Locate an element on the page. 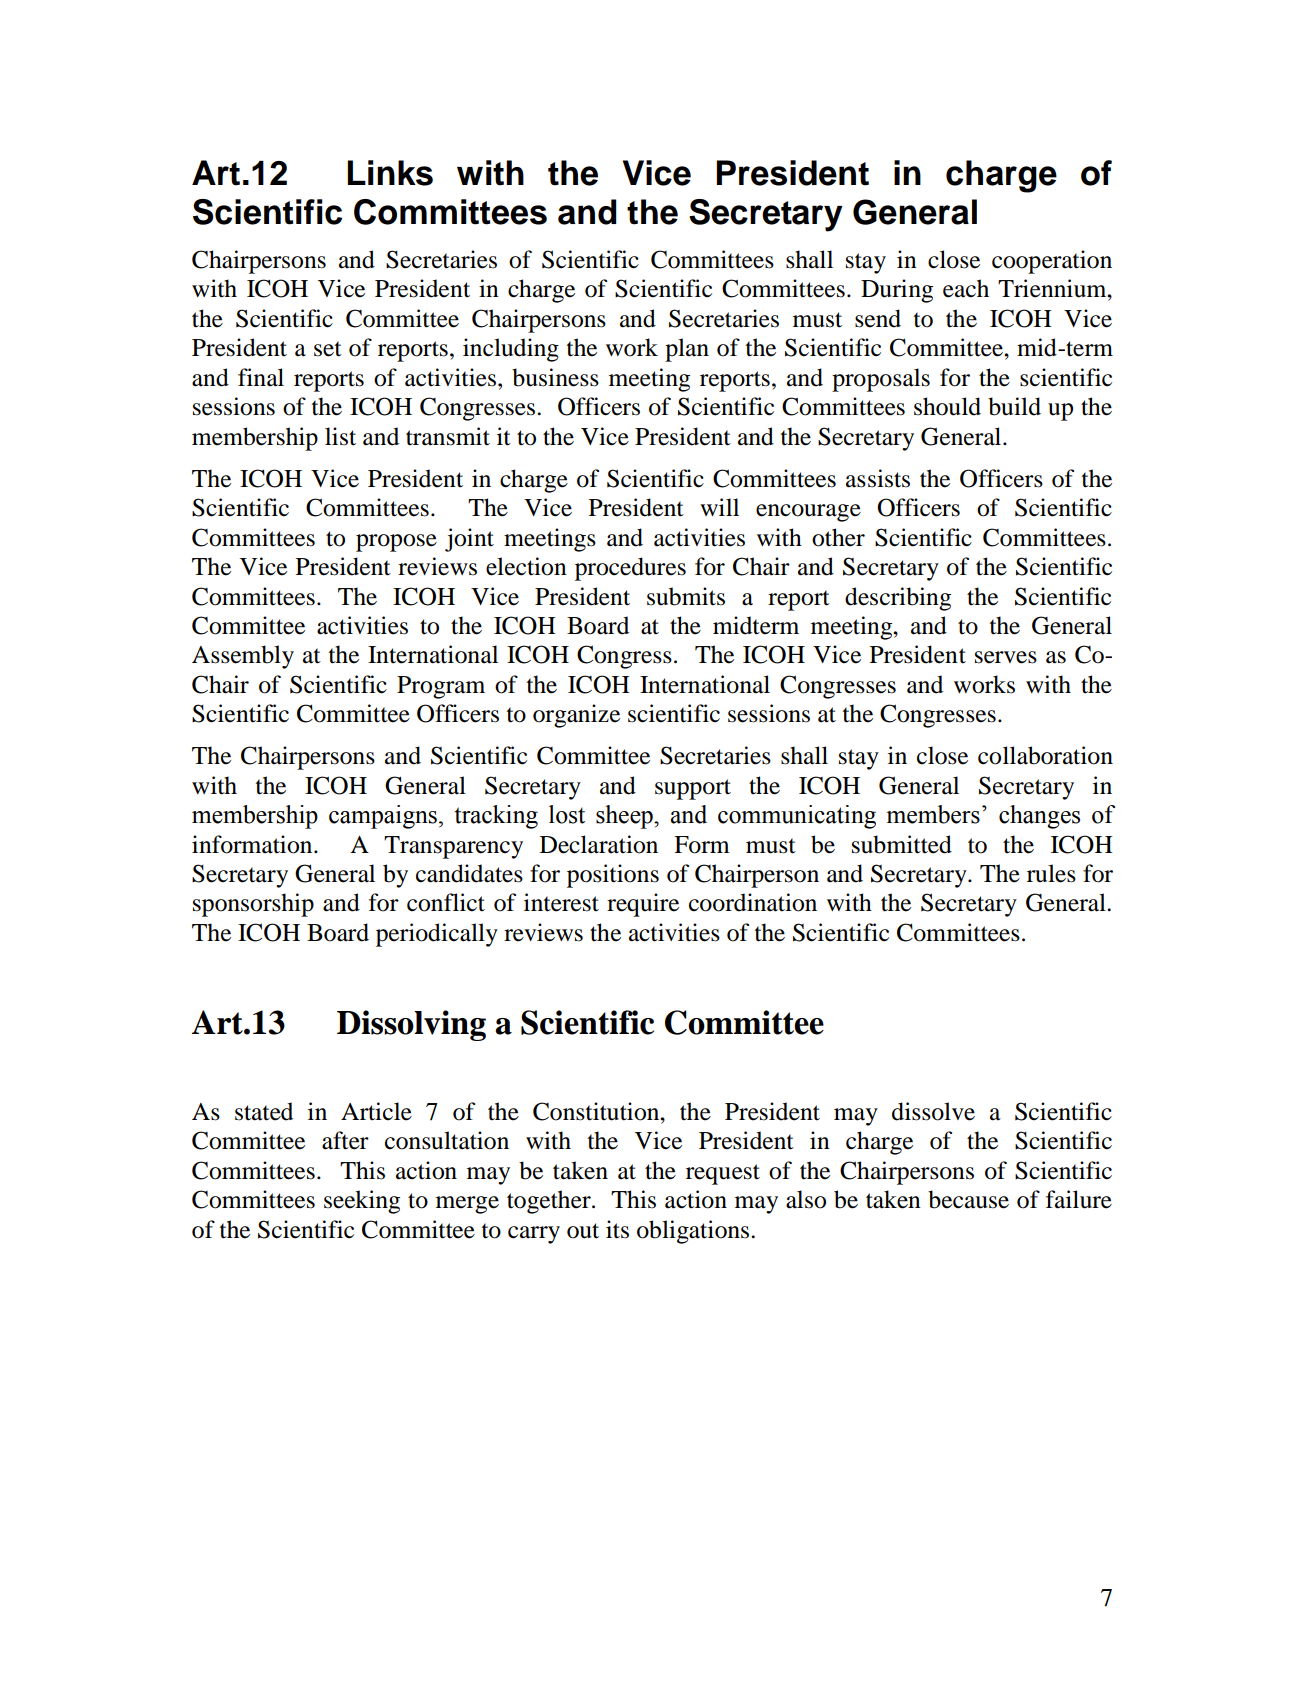  organize is located at coordinates (576, 716).
